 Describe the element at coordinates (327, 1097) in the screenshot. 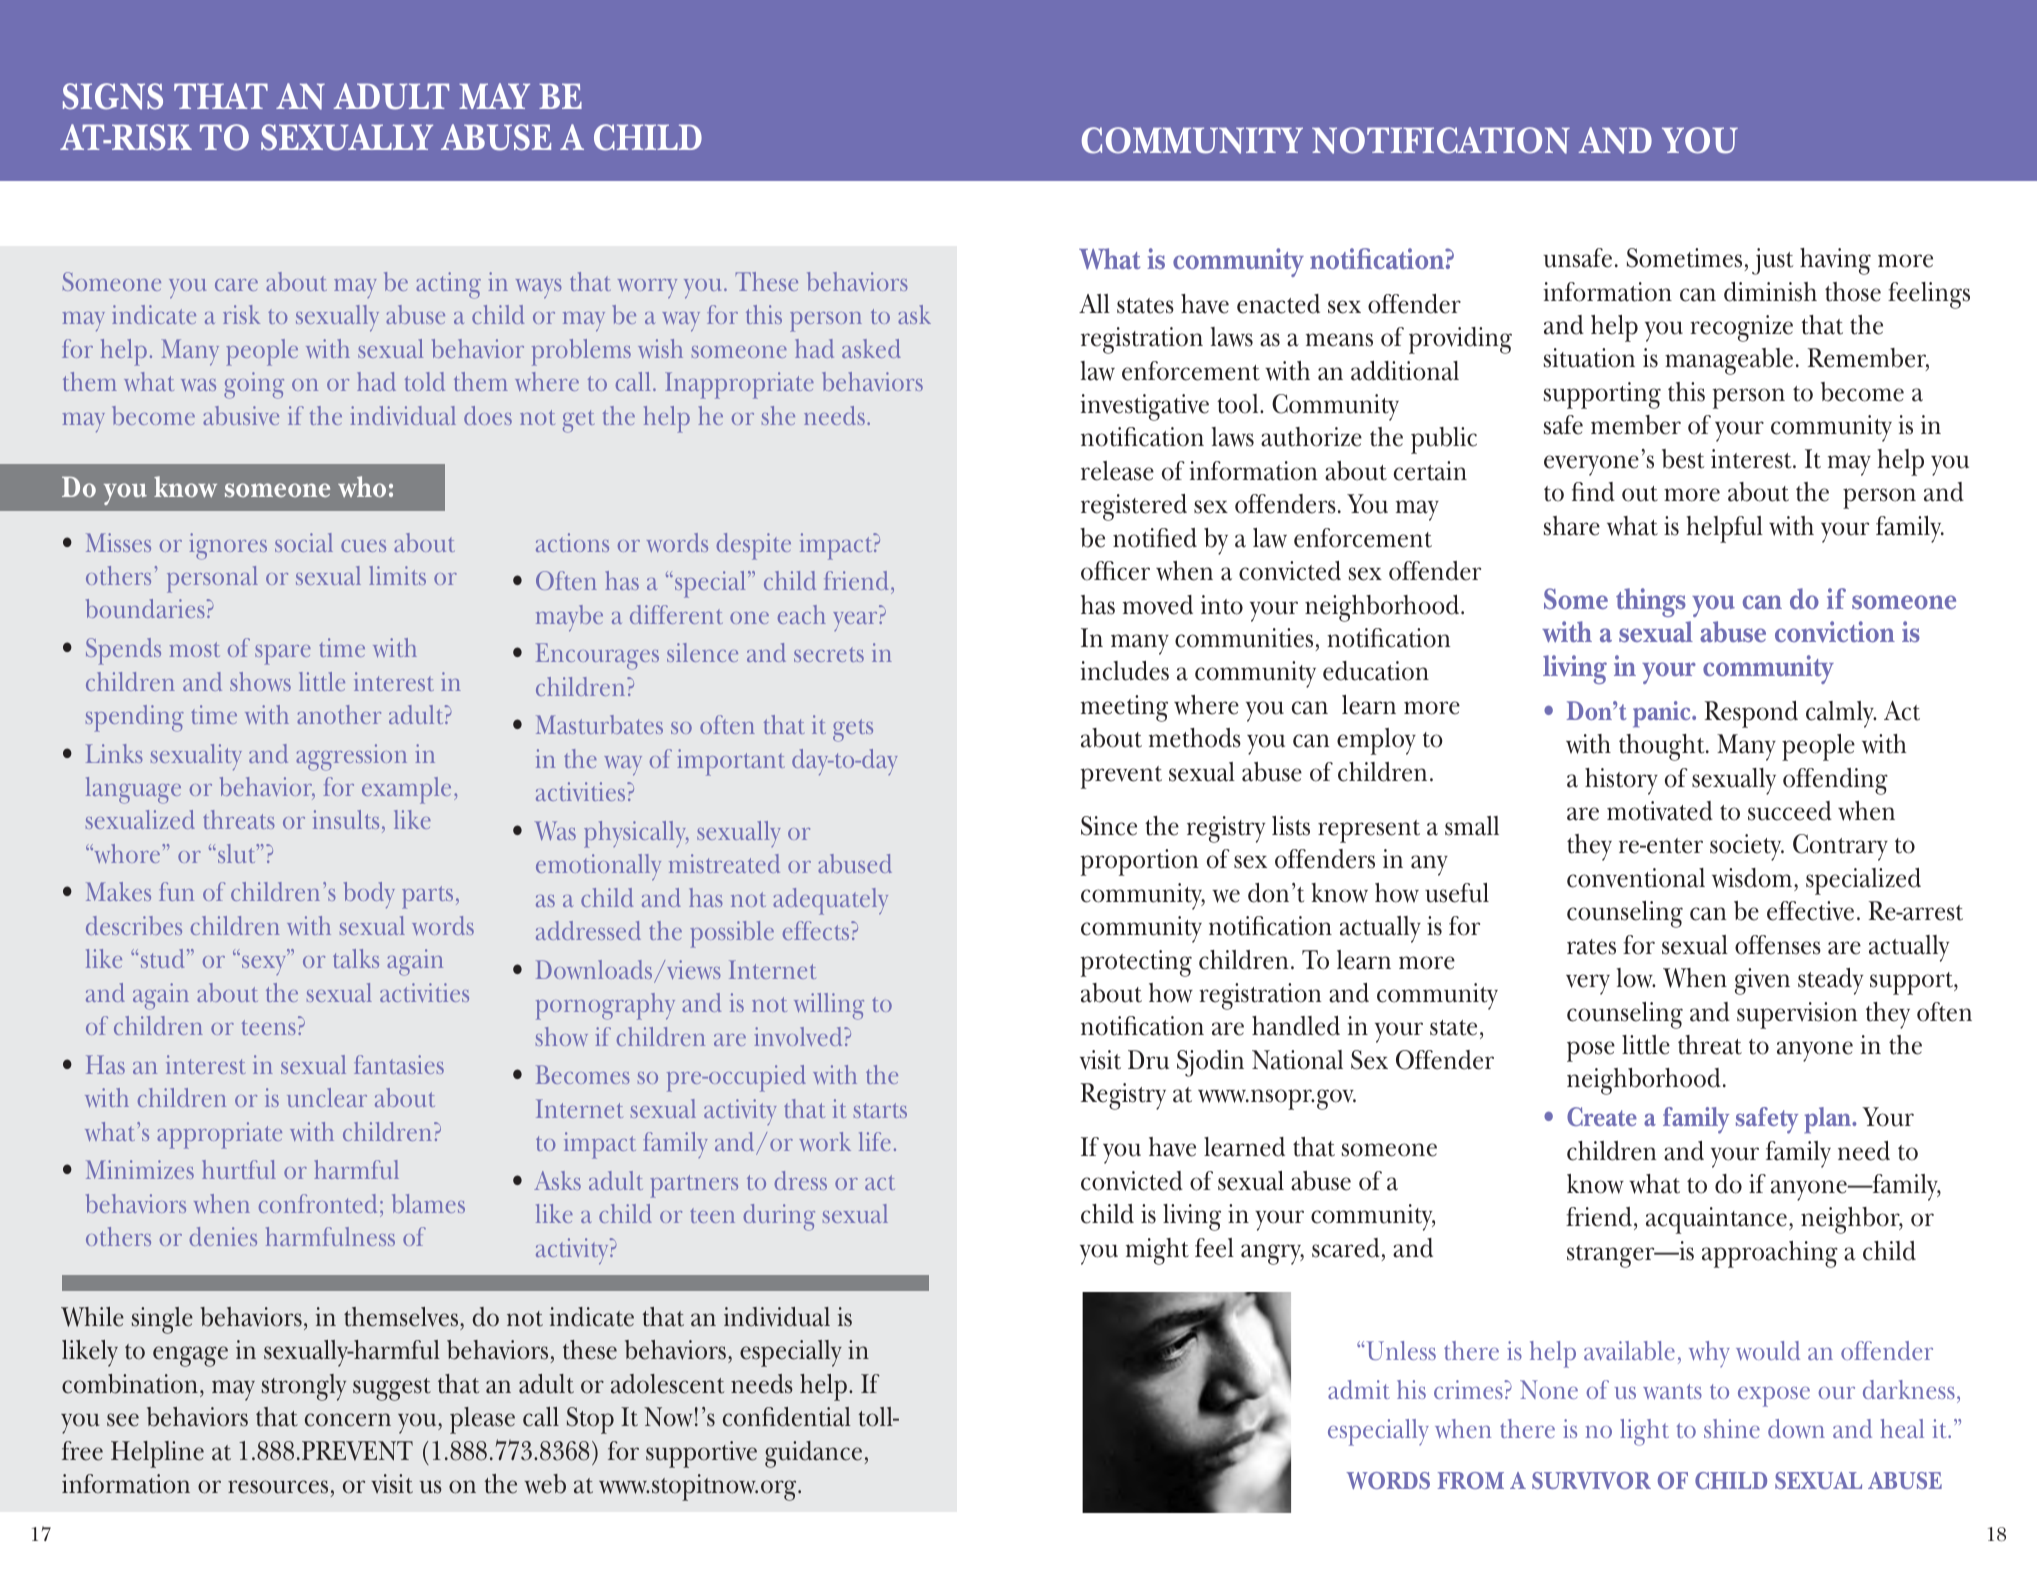

I see `unclear` at that location.
